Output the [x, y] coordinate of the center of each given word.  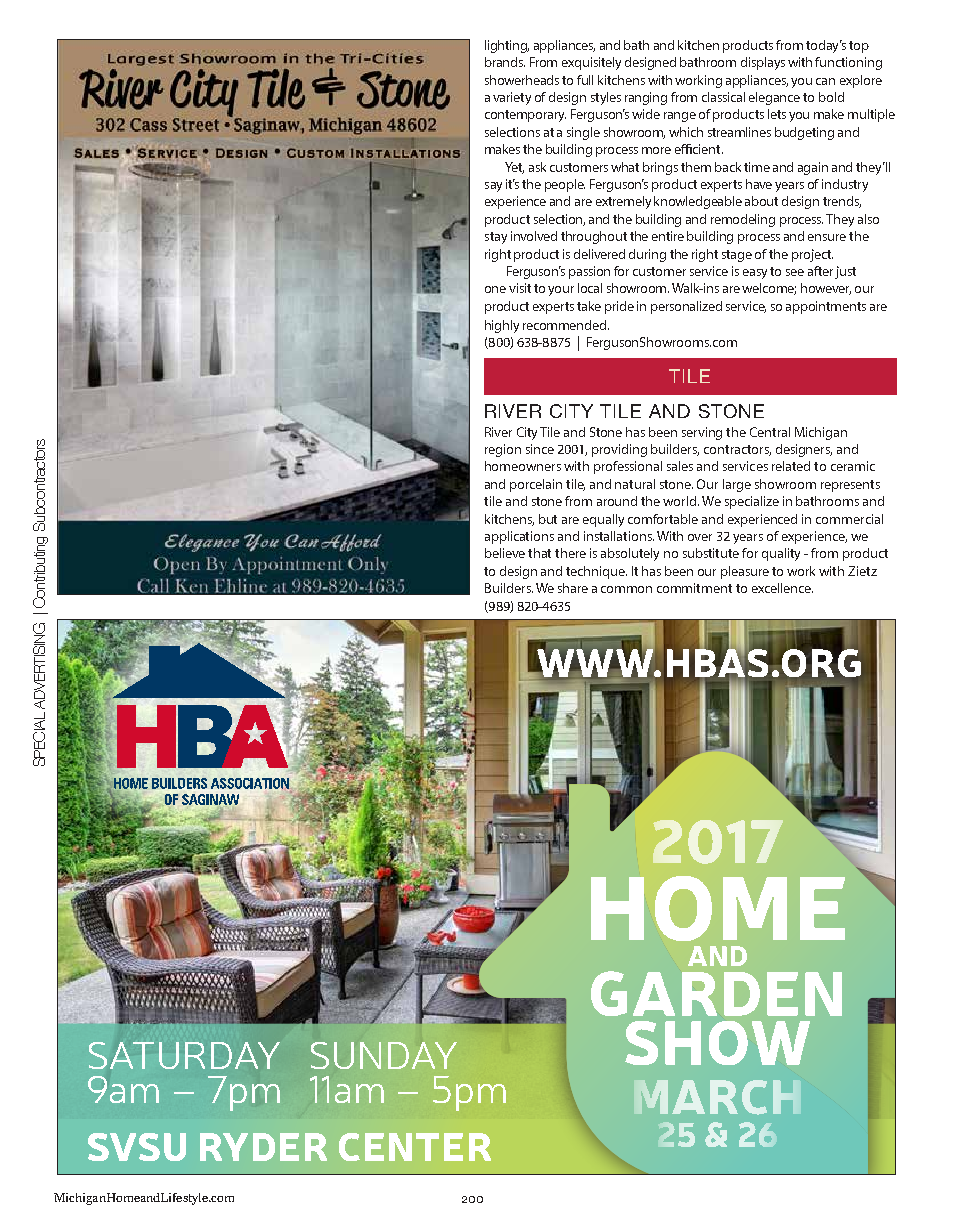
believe [505, 553]
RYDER [263, 1147]
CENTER [415, 1147]
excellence [782, 588]
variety [512, 98]
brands [505, 62]
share [573, 588]
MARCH [717, 1097]
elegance [774, 98]
